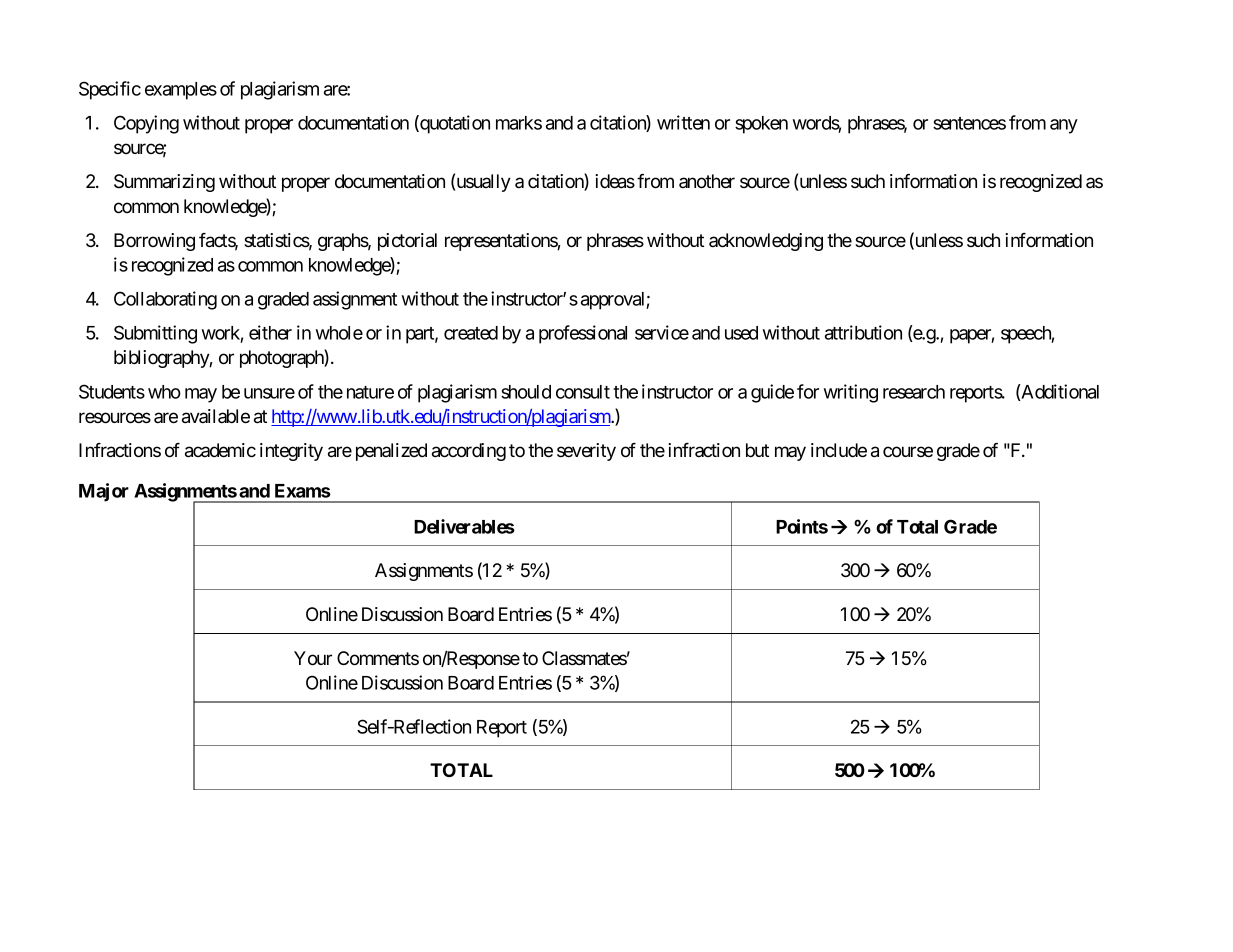 This document has height=952, width=1233. I want to click on acknowledging, so click(766, 242).
